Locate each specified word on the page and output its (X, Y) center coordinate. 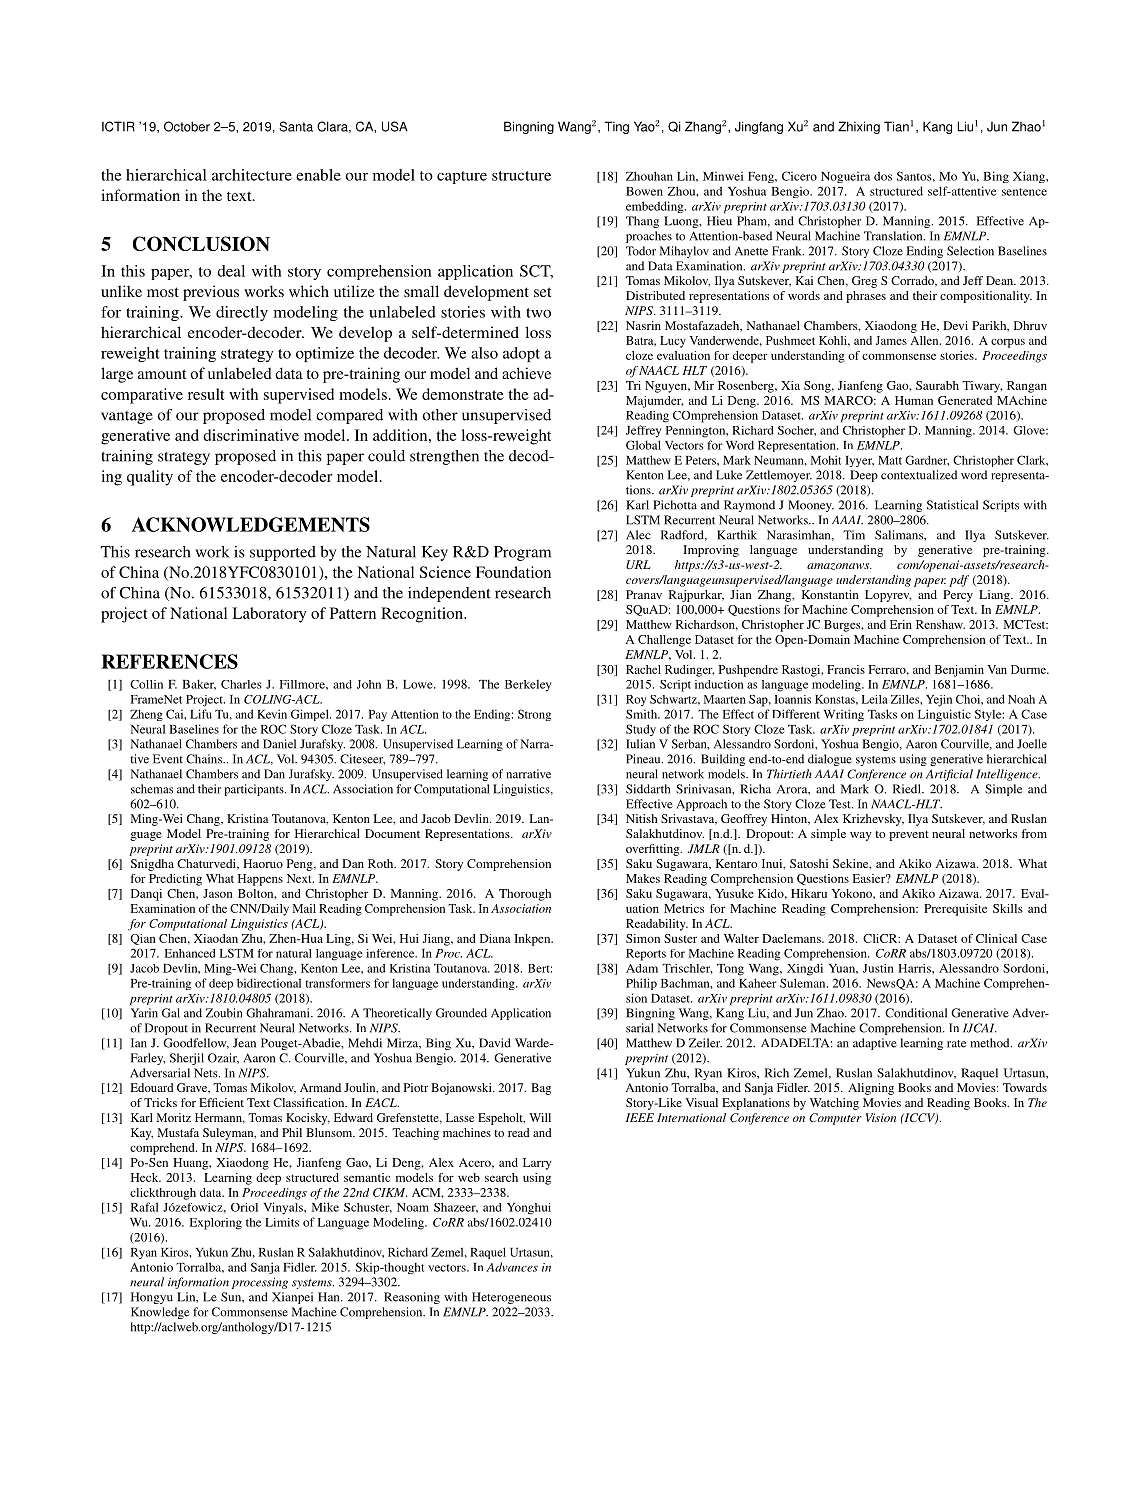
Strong (534, 715)
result (206, 394)
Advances (512, 1267)
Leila (874, 699)
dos (883, 176)
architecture (252, 175)
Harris (915, 968)
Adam (642, 968)
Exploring (216, 1224)
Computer (835, 1119)
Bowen (644, 191)
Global (643, 445)
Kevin (272, 714)
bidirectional (269, 983)
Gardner (927, 460)
